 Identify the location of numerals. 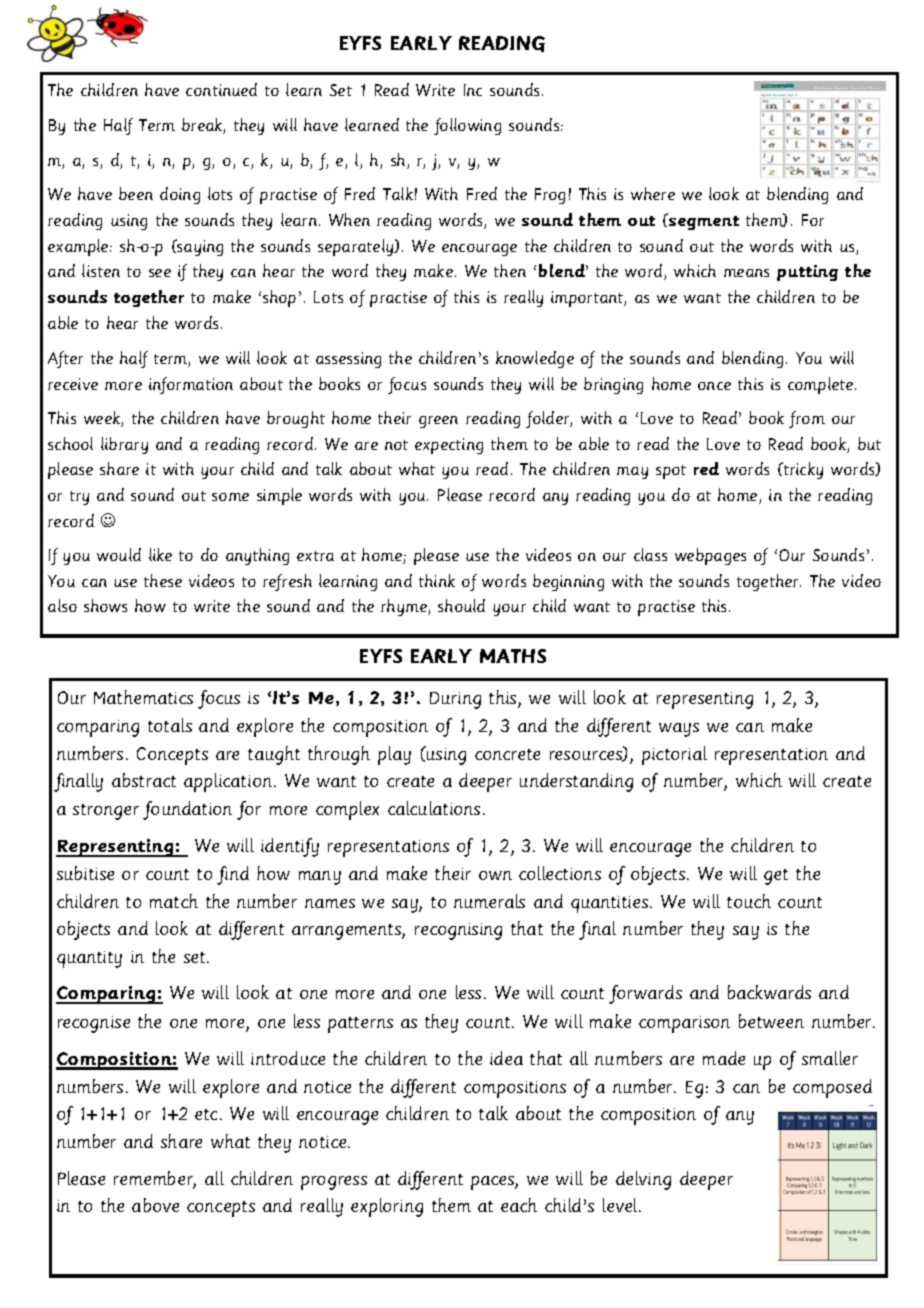
(489, 901).
